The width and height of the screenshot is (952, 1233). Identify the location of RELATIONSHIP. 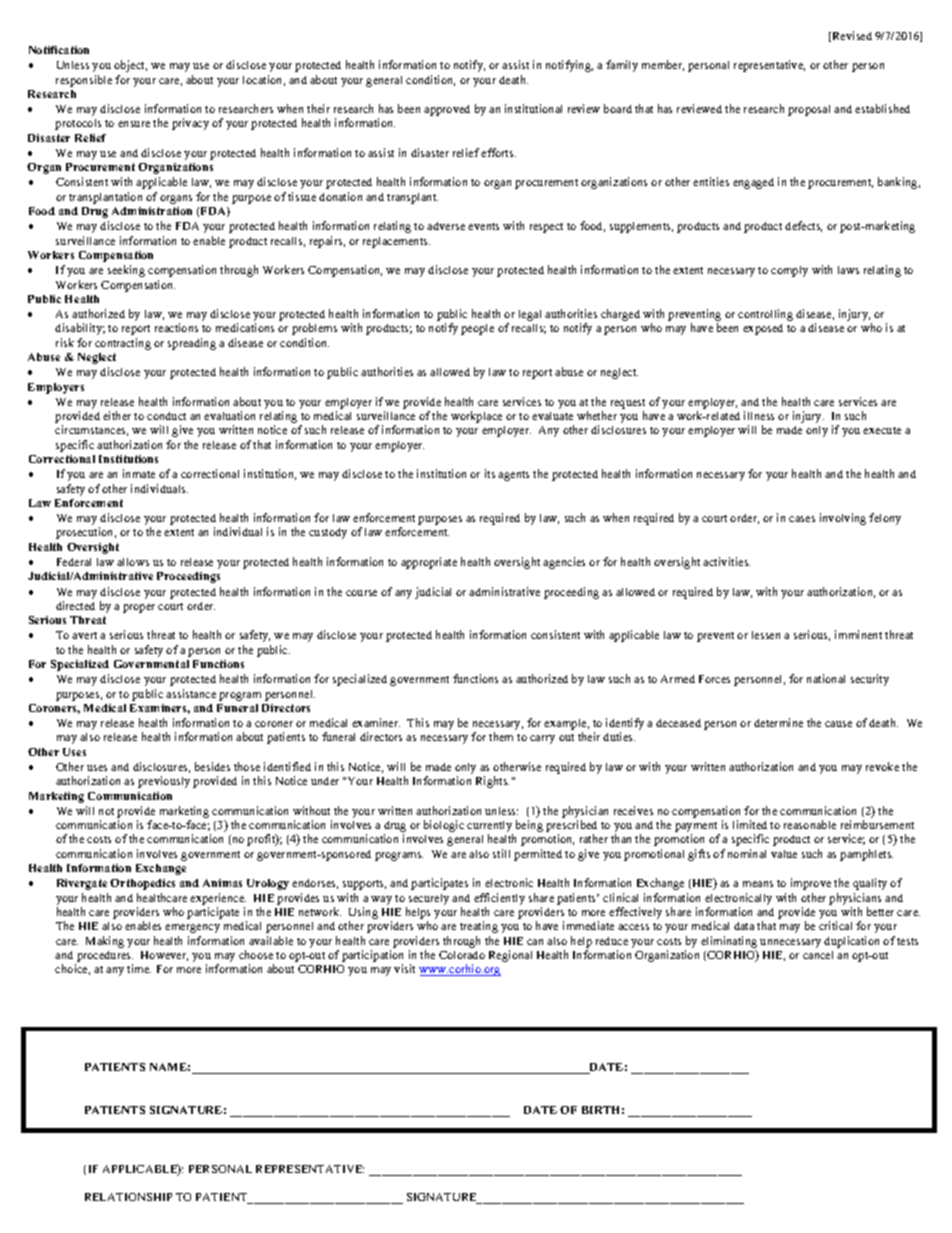
(128, 1197).
